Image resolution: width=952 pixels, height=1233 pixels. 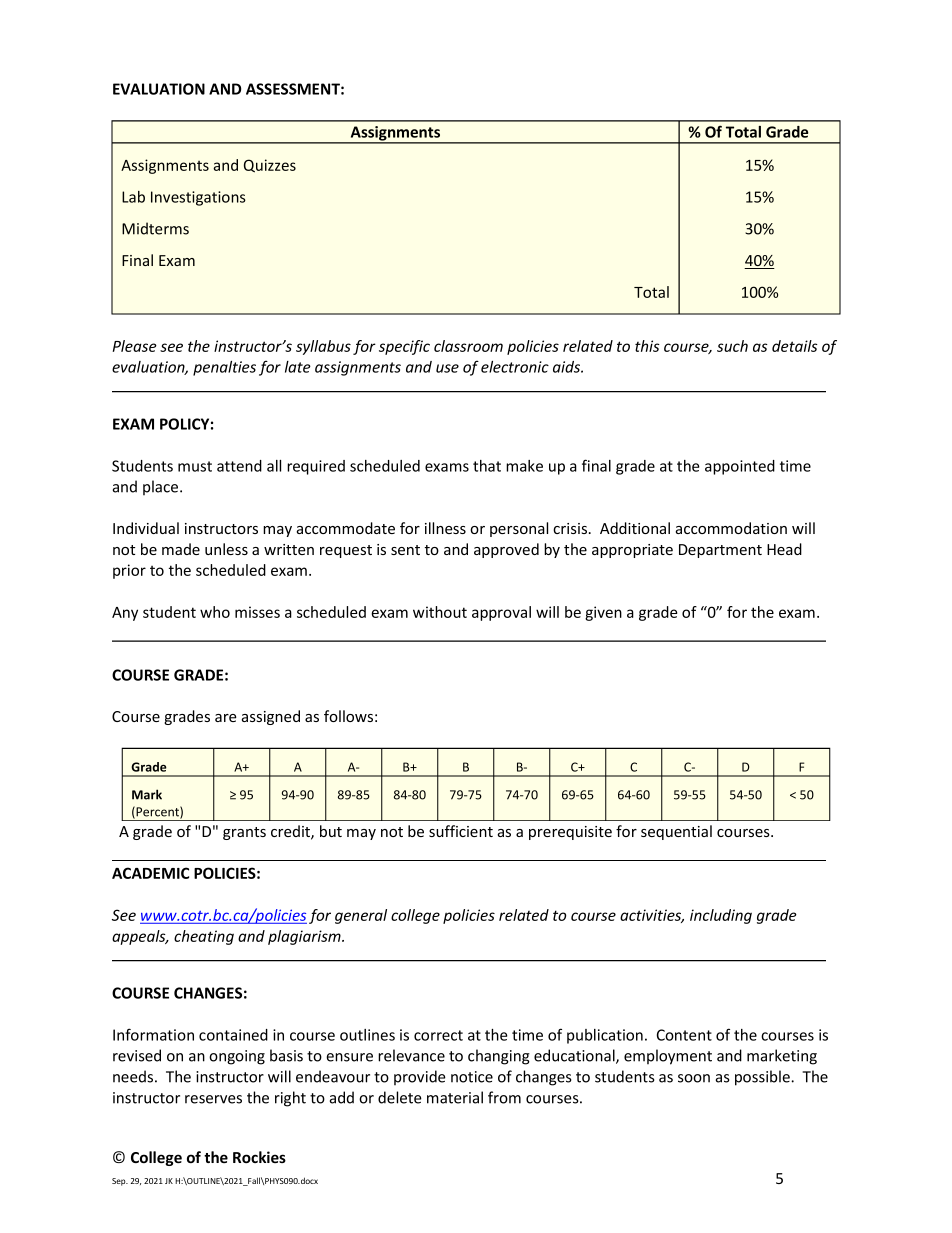 I want to click on soon, so click(x=694, y=1078).
